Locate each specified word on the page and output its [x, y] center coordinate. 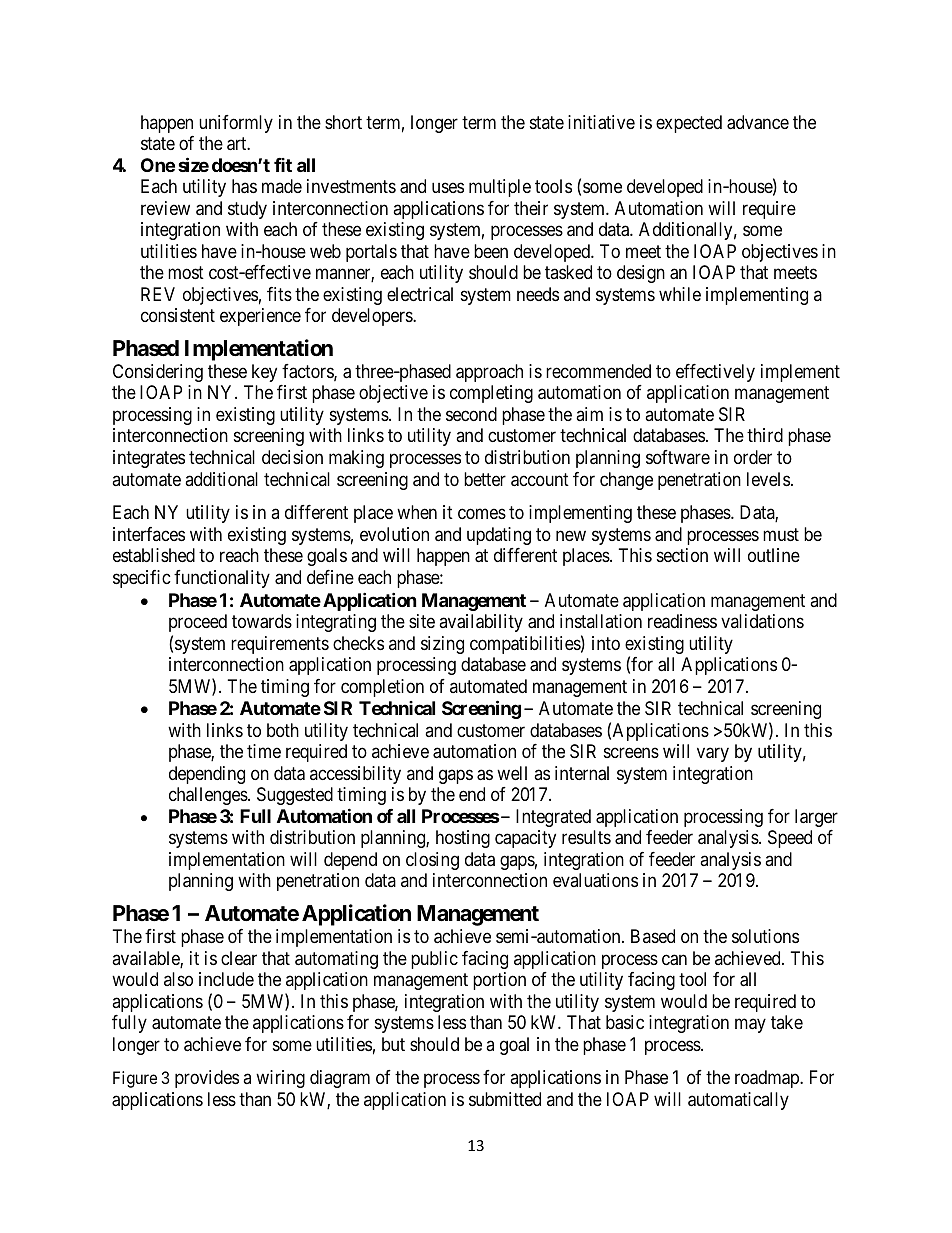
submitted [505, 1099]
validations [762, 621]
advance [758, 122]
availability [481, 623]
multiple [500, 188]
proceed [198, 623]
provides [207, 1079]
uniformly [236, 124]
